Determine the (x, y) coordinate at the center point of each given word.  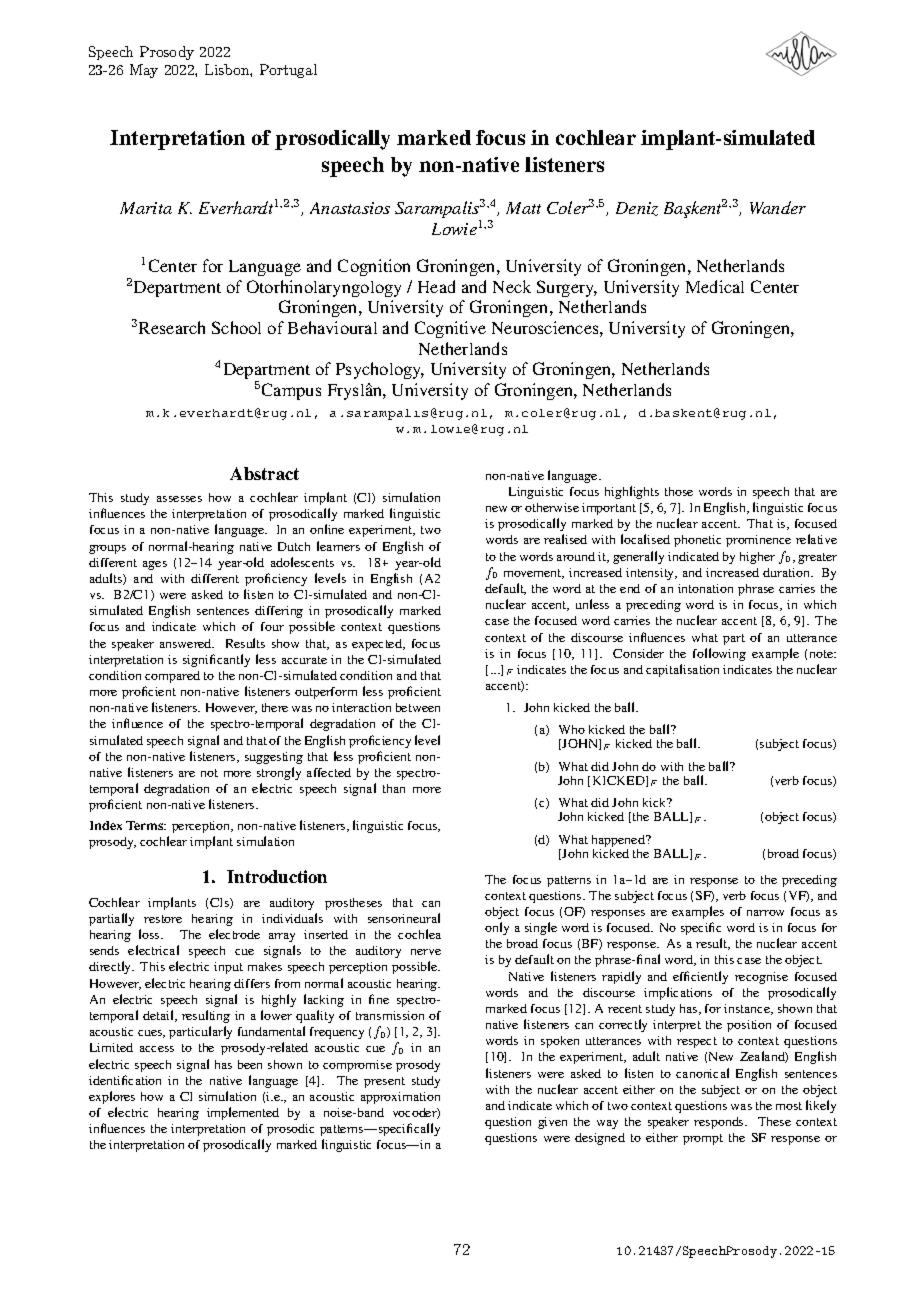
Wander (778, 207)
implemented (243, 1113)
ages (155, 565)
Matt (523, 208)
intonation (705, 588)
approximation (400, 1098)
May (144, 71)
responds (720, 1123)
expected (378, 645)
